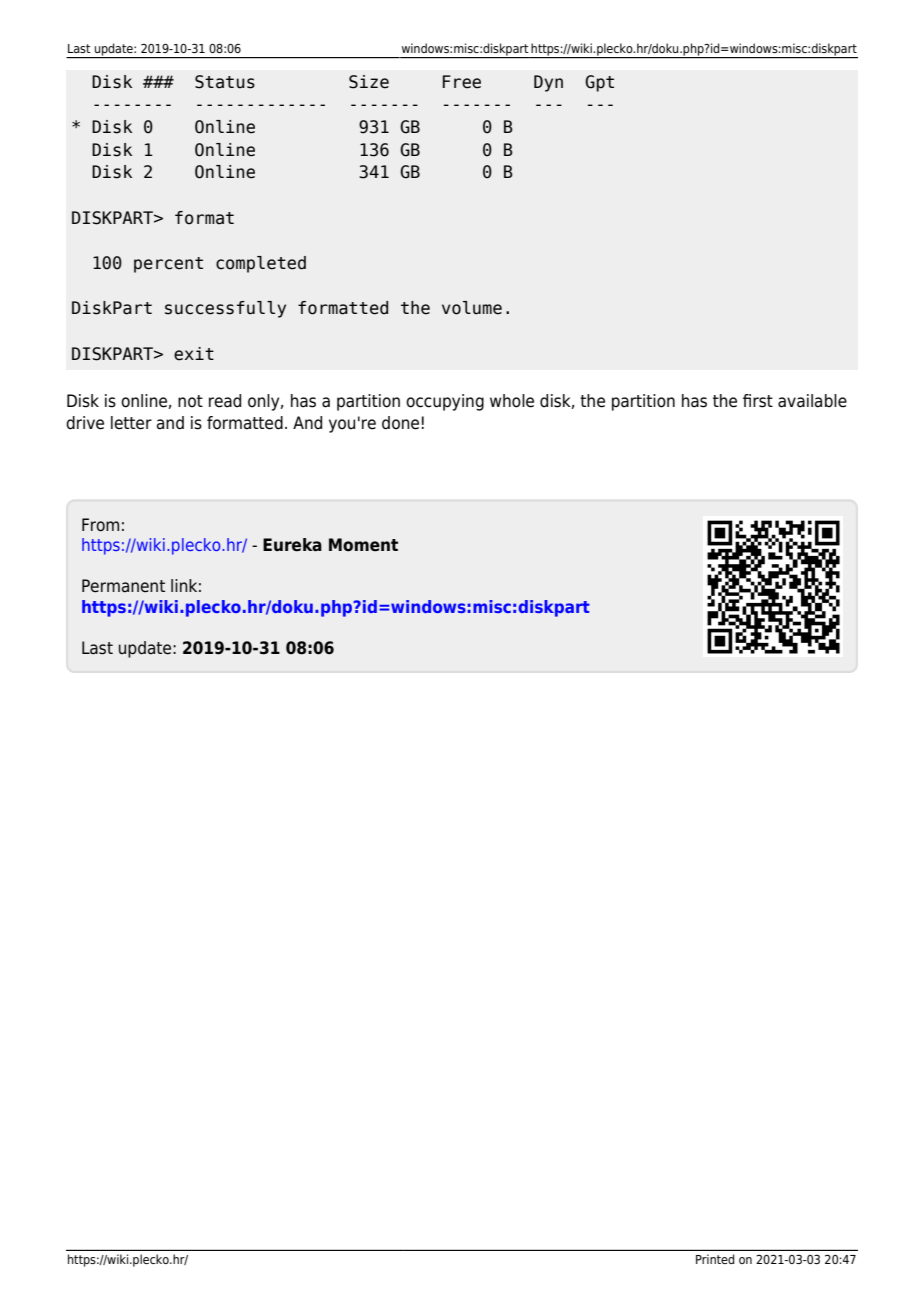 The image size is (924, 1308). I want to click on Status, so click(225, 82).
